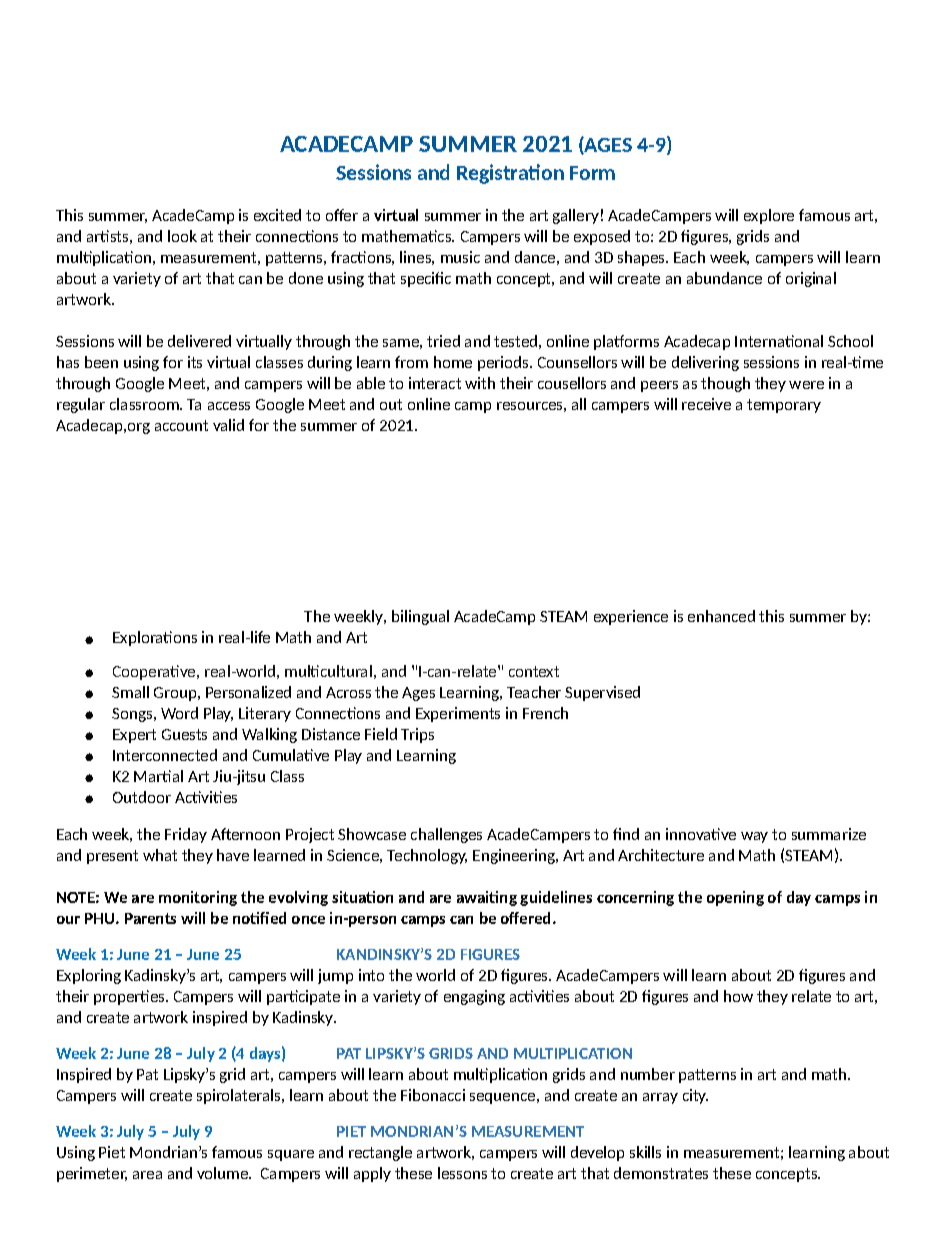  What do you see at coordinates (182, 236) in the page?
I see `look` at bounding box center [182, 236].
